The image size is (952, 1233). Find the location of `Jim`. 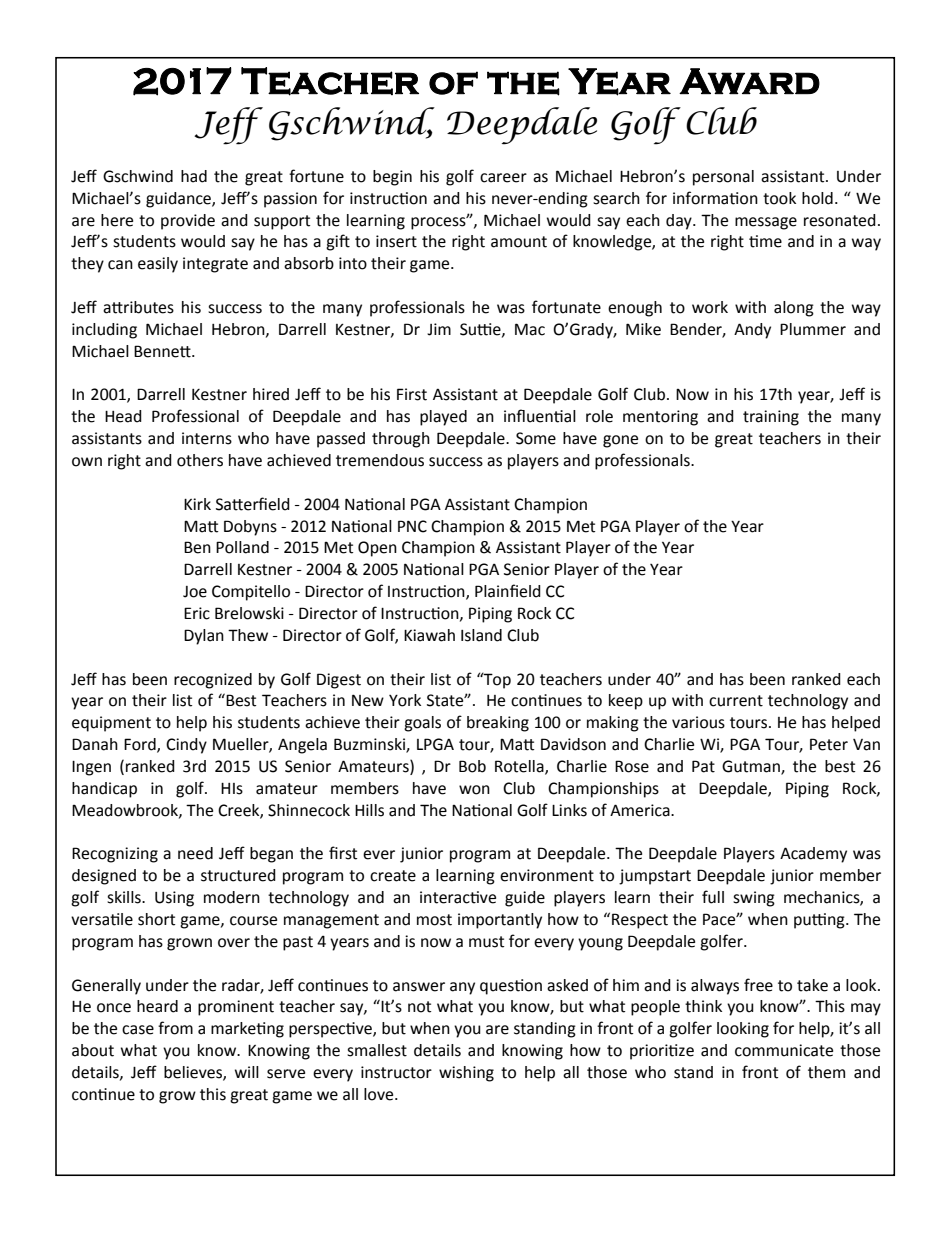

Jim is located at coordinates (439, 329).
